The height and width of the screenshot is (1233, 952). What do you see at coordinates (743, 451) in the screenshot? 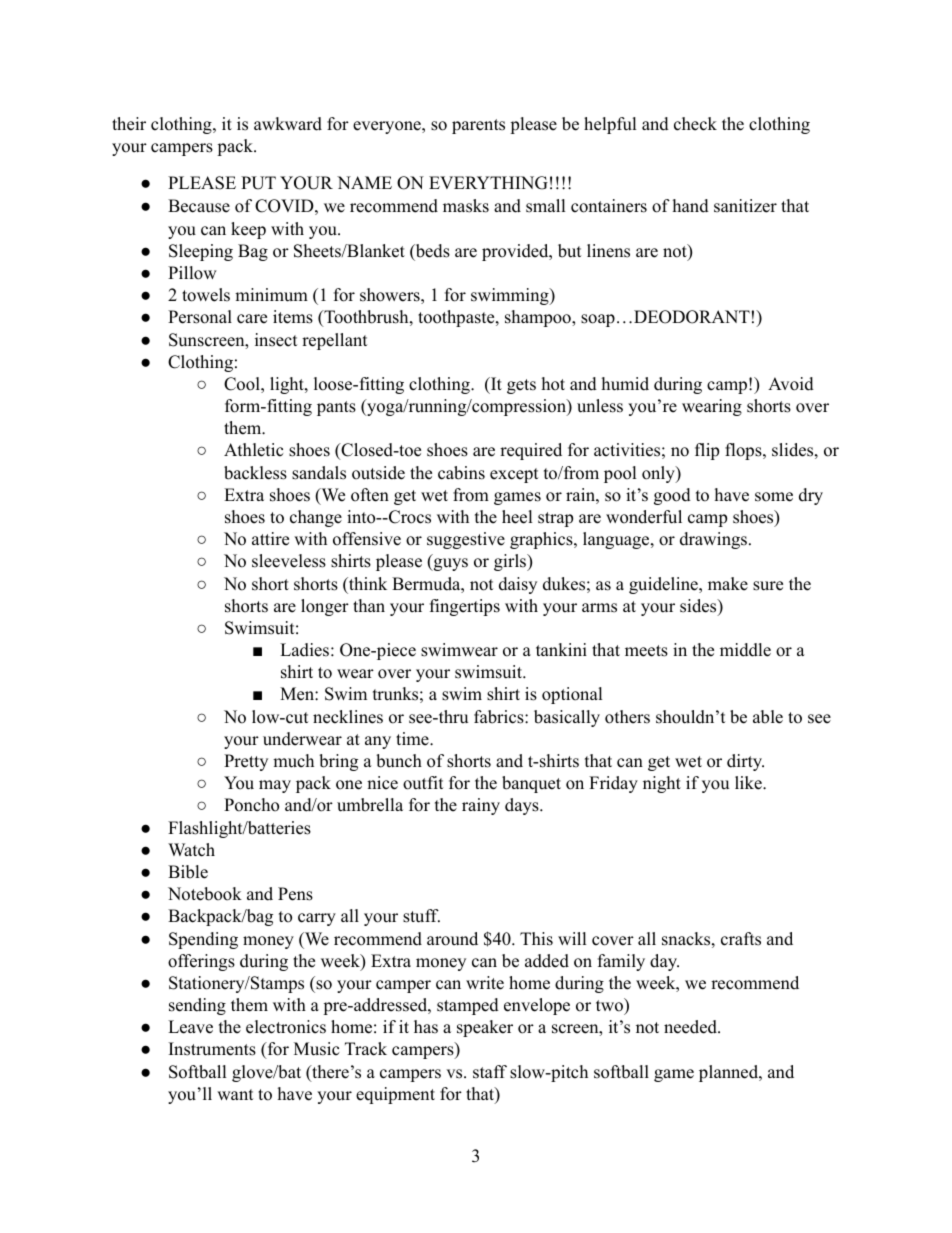
I see `flops` at bounding box center [743, 451].
